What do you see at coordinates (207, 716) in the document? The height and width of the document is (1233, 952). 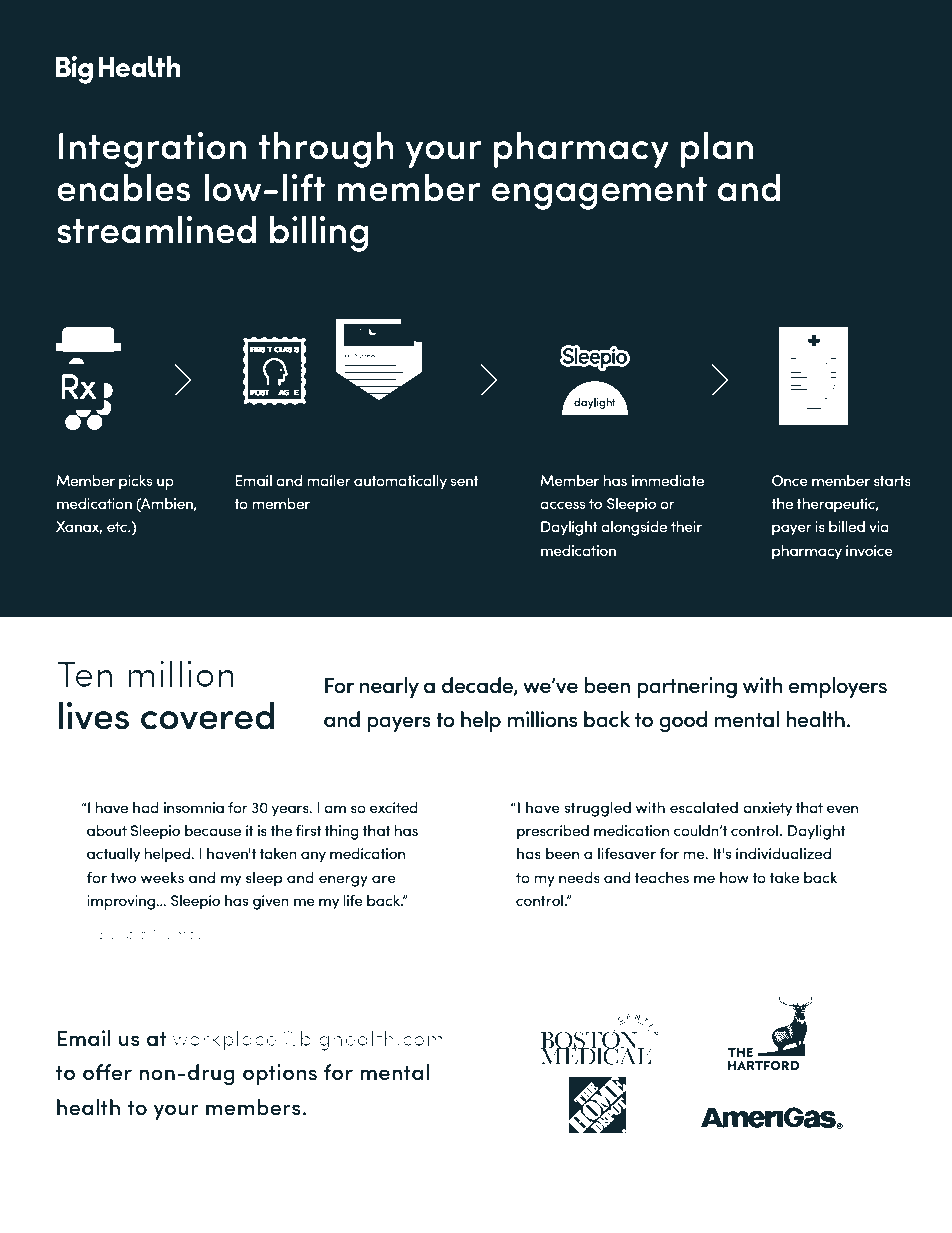 I see `covered` at bounding box center [207, 716].
